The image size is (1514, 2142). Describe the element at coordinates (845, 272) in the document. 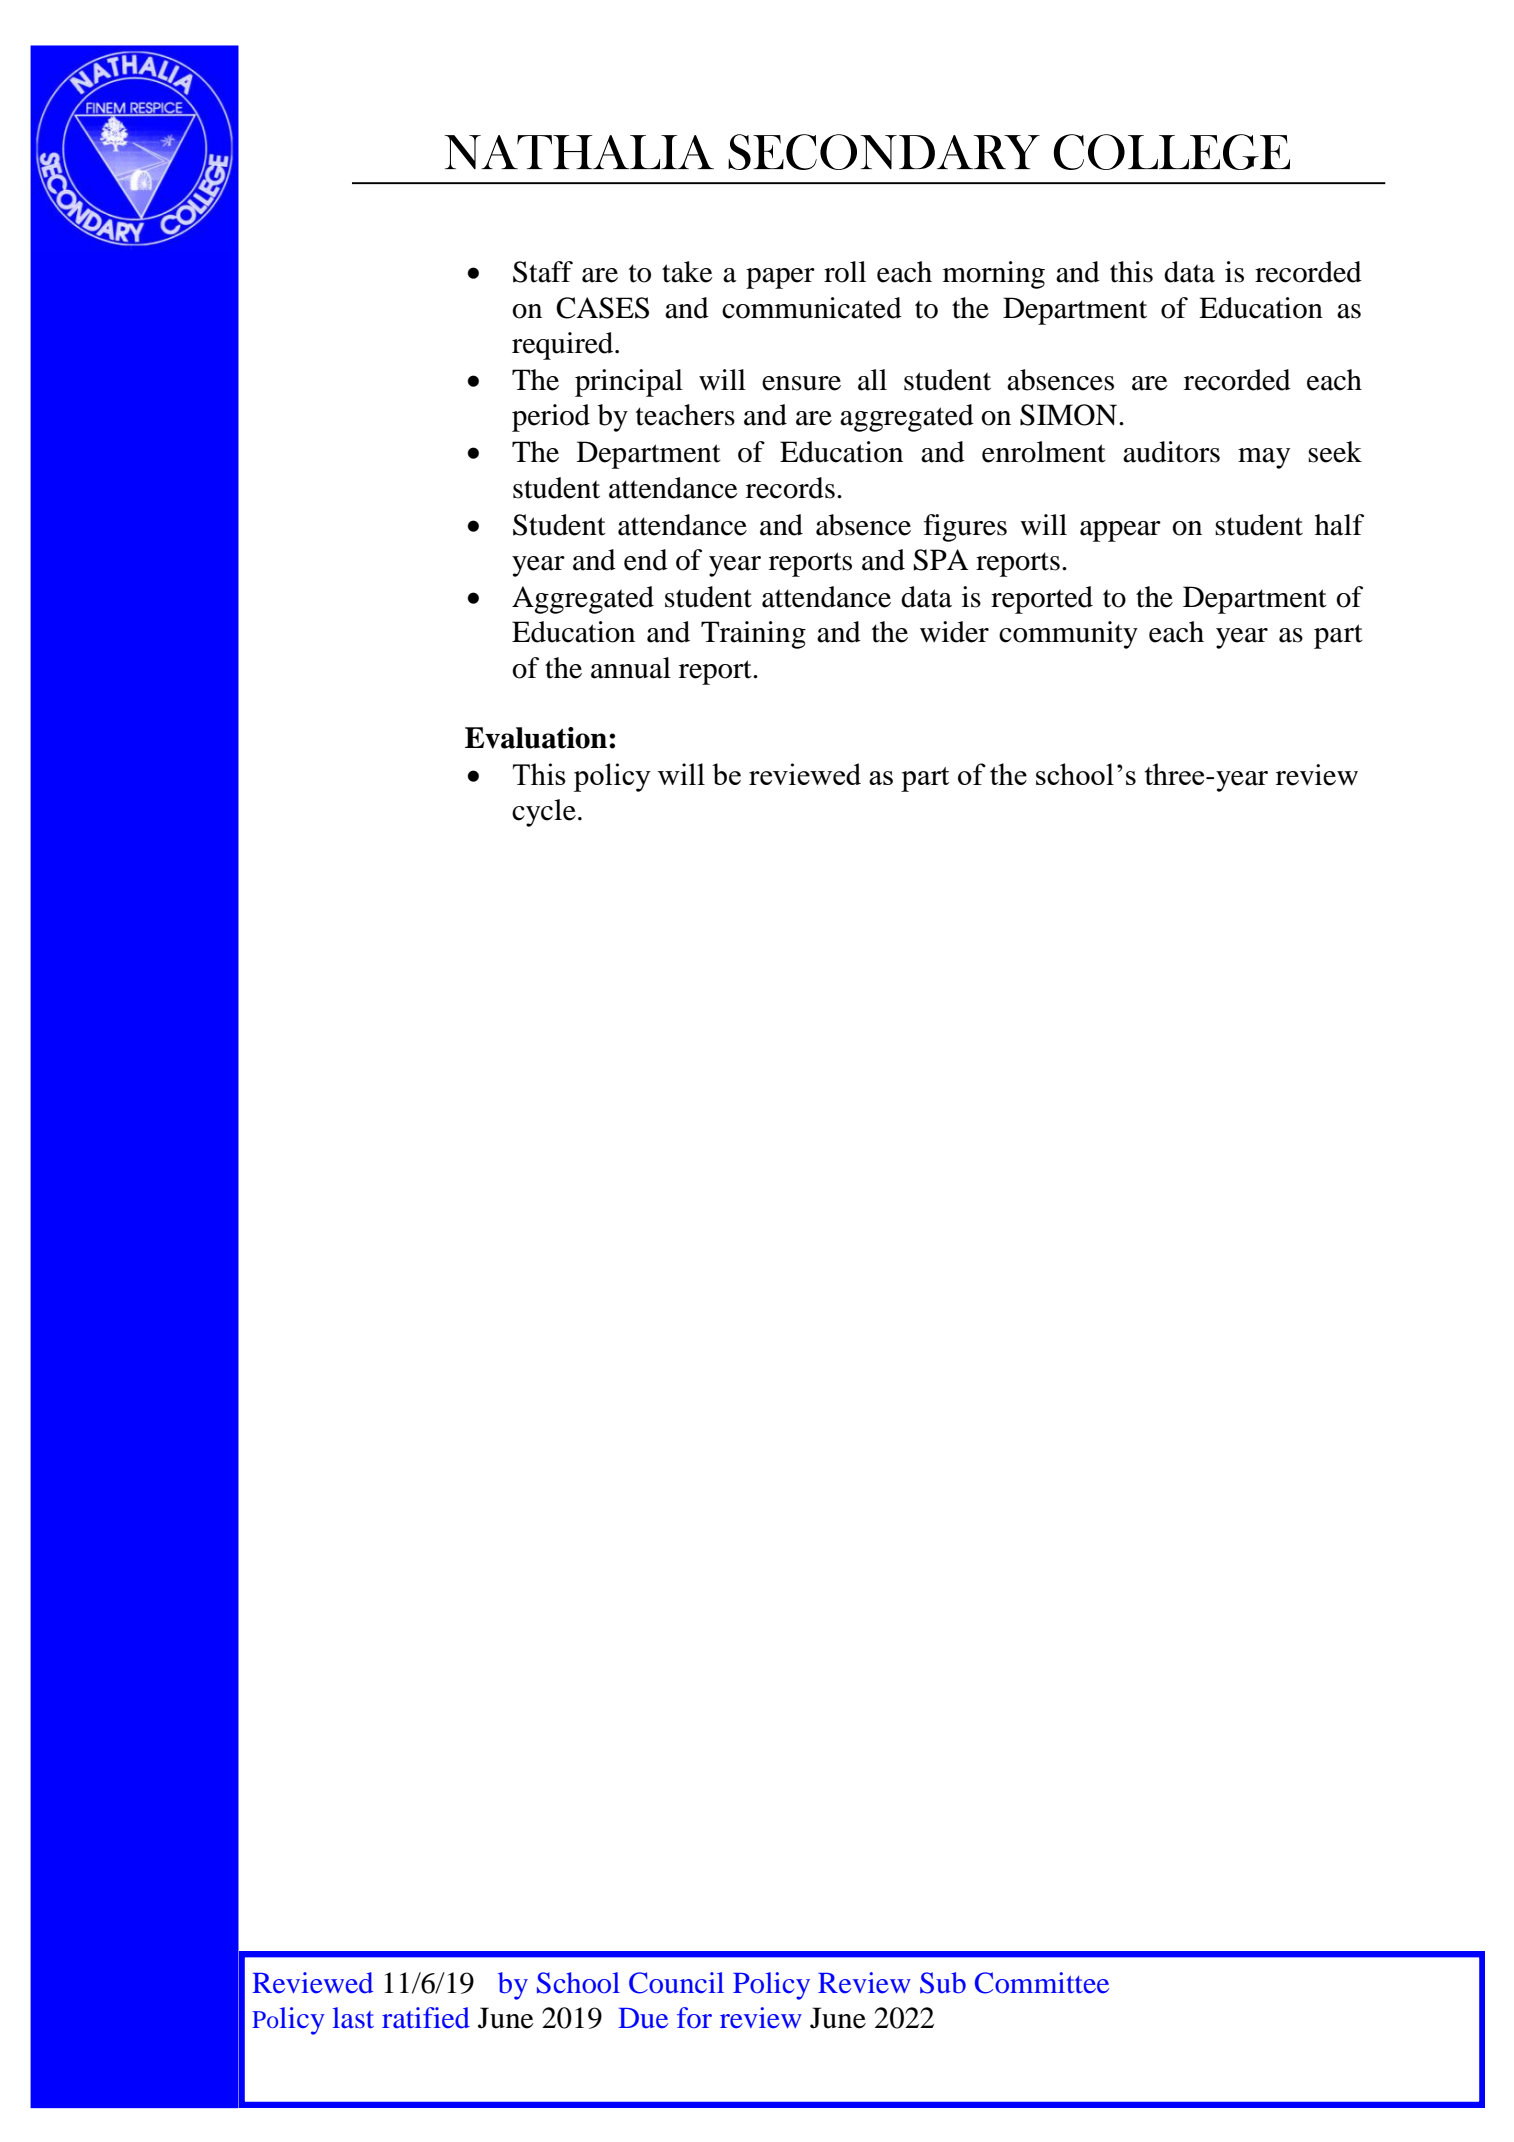

I see `roll` at that location.
